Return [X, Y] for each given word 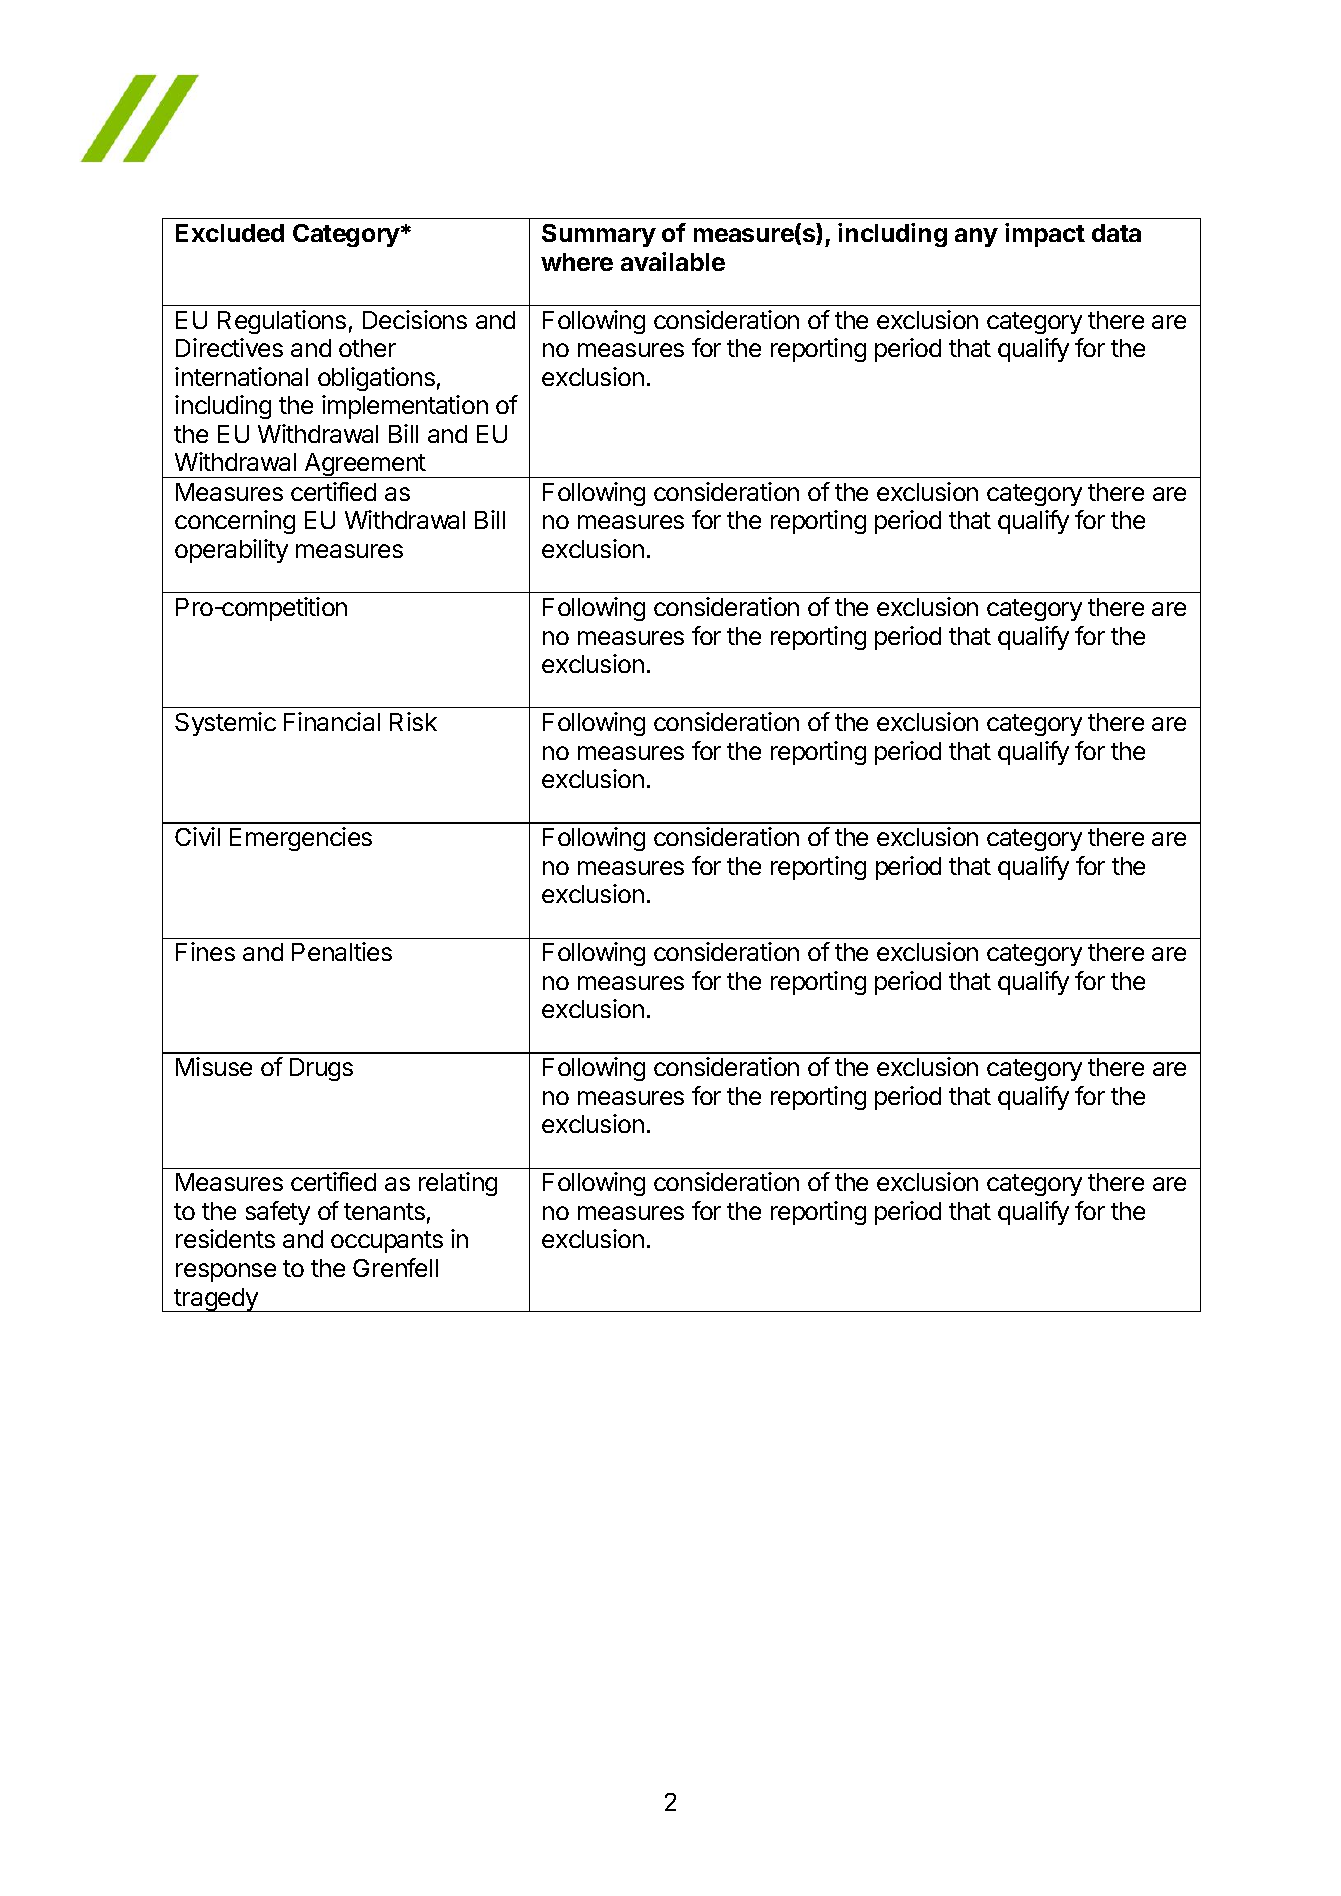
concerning [235, 522]
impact [1045, 235]
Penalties [342, 951]
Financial [332, 721]
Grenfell [395, 1267]
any [976, 237]
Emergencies [301, 839]
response [226, 1272]
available [673, 261]
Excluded [230, 233]
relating [458, 1184]
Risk [413, 721]
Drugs [321, 1069]
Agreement [365, 465]
